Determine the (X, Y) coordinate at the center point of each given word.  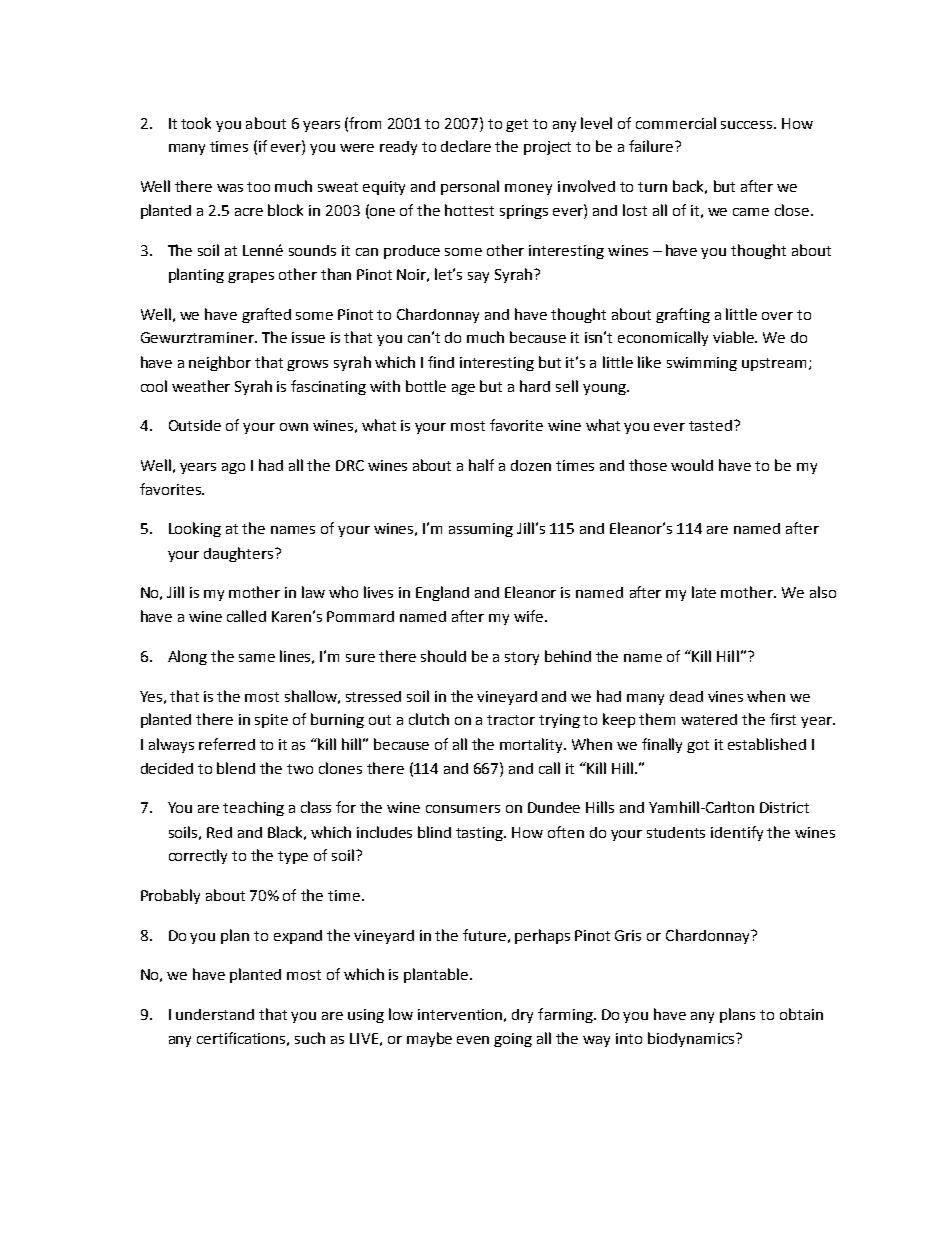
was (230, 188)
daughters (238, 554)
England (442, 593)
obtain (801, 1014)
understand (215, 1014)
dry (522, 1016)
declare (466, 146)
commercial (676, 123)
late (704, 592)
